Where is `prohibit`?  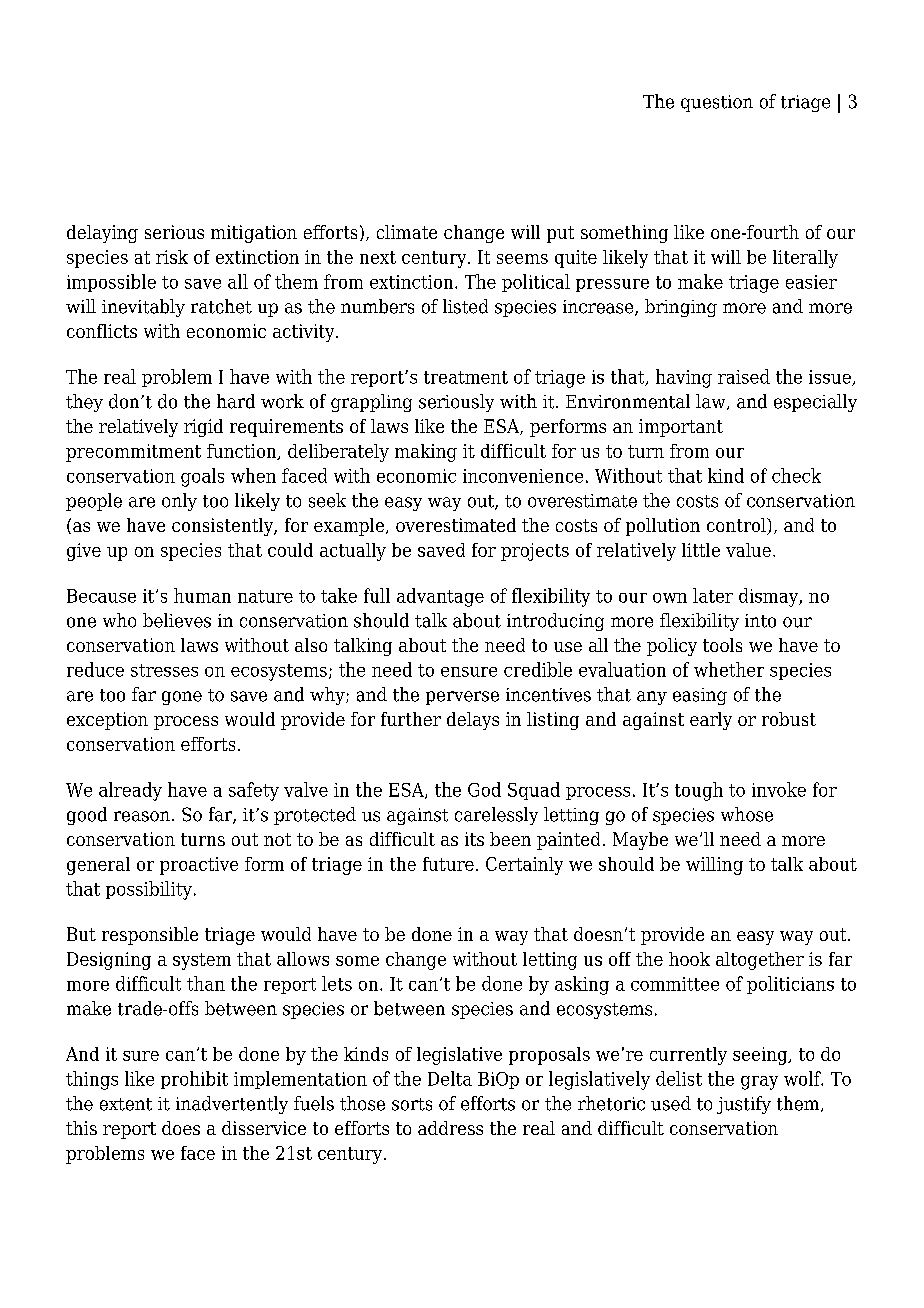 prohibit is located at coordinates (194, 1080).
